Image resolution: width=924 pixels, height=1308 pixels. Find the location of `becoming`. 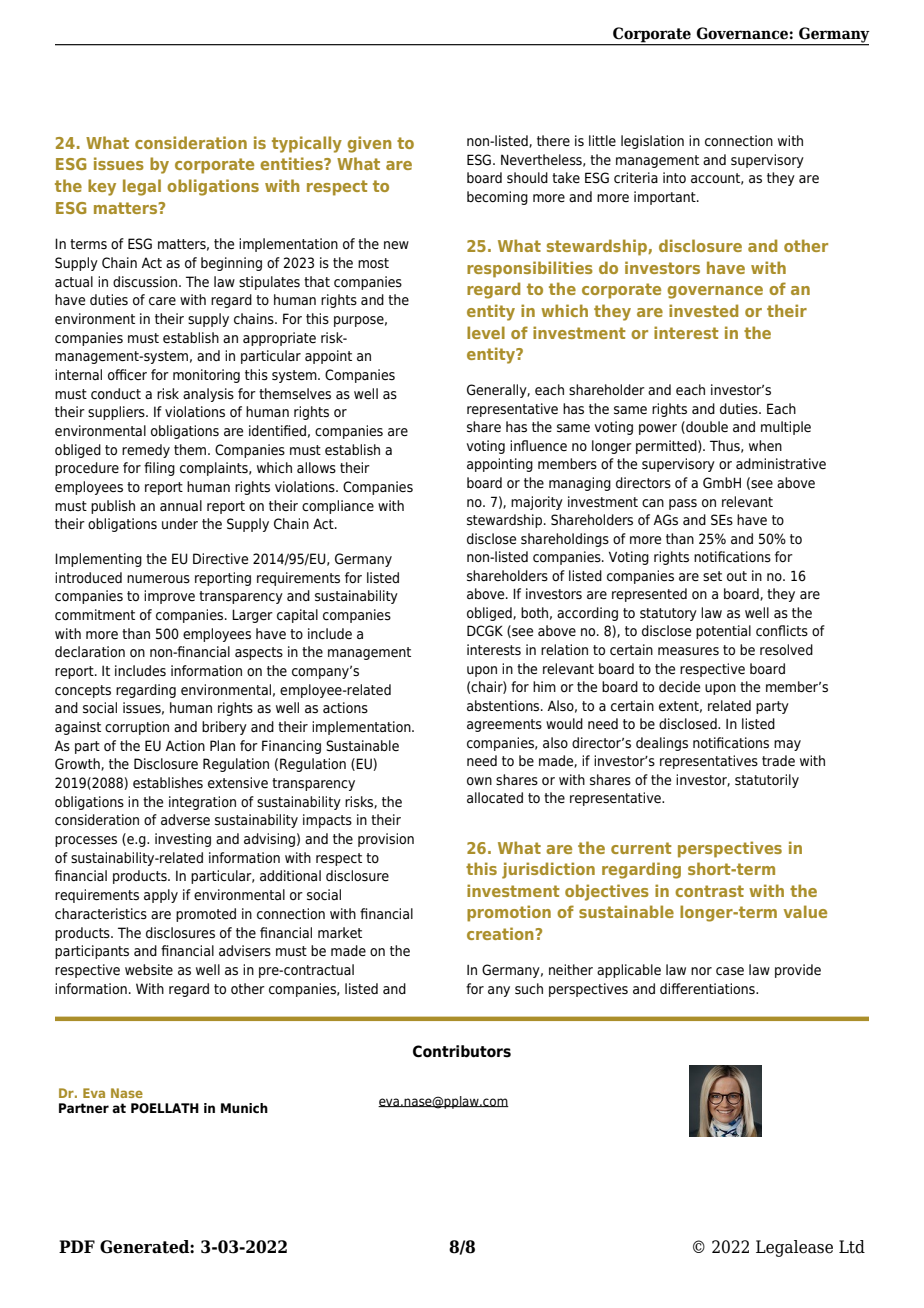

becoming is located at coordinates (497, 198).
